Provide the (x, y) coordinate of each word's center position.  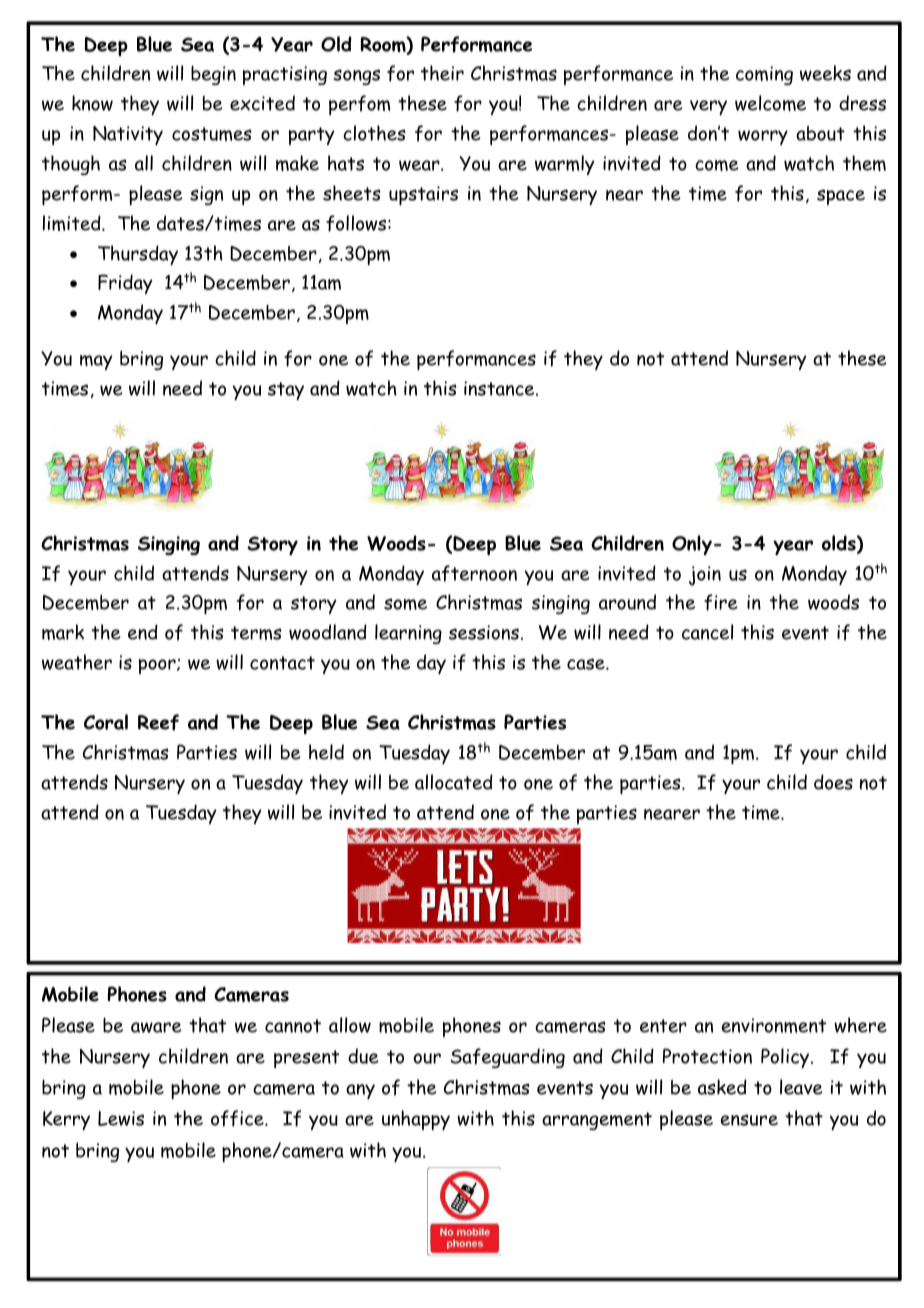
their (442, 73)
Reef (158, 722)
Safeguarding (507, 1058)
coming (764, 75)
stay (286, 391)
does (833, 782)
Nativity (128, 135)
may (96, 362)
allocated (454, 782)
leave (801, 1087)
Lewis (121, 1118)
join (705, 576)
